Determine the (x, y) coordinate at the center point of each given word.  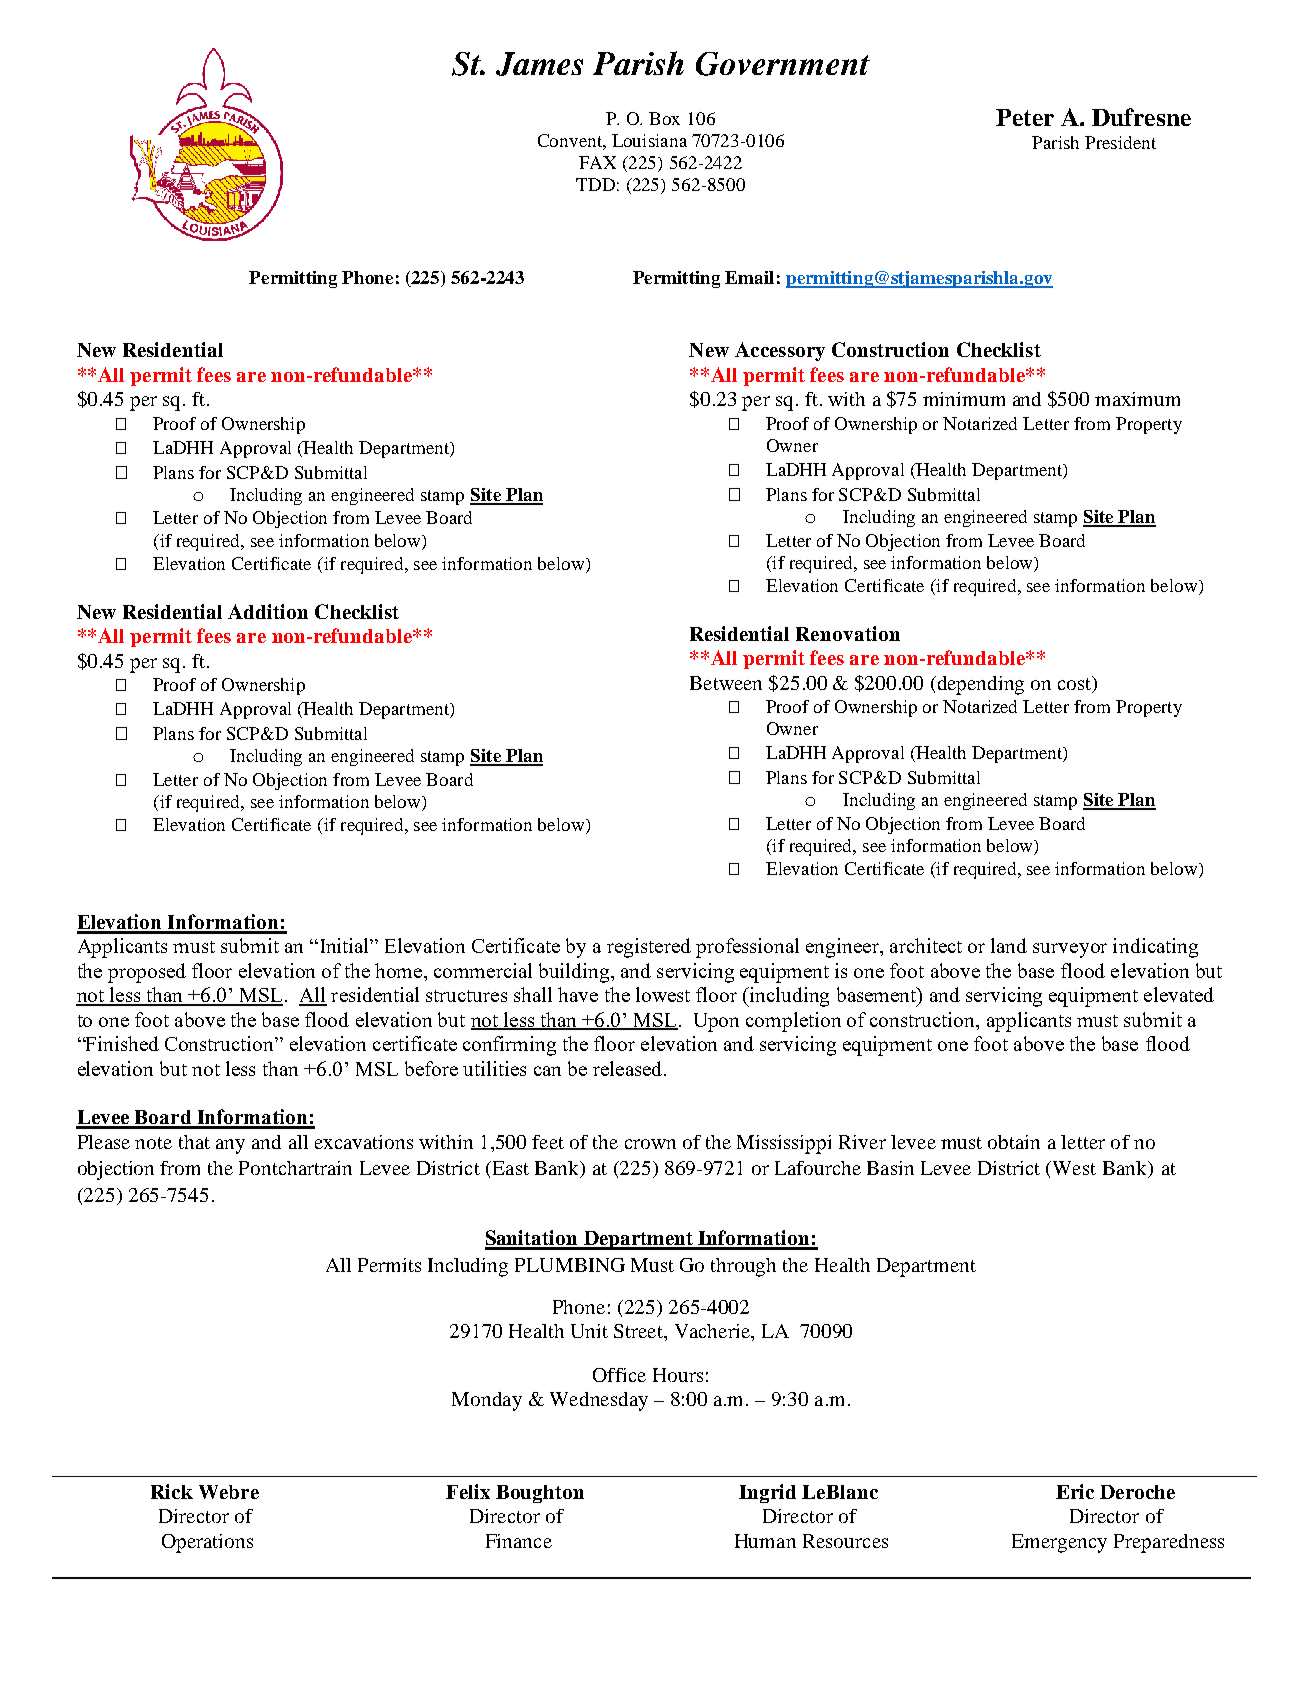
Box (664, 118)
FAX (597, 162)
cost (1076, 684)
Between (726, 683)
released (629, 1068)
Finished (121, 1043)
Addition (268, 611)
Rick (172, 1491)
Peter (1025, 117)
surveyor (1070, 950)
